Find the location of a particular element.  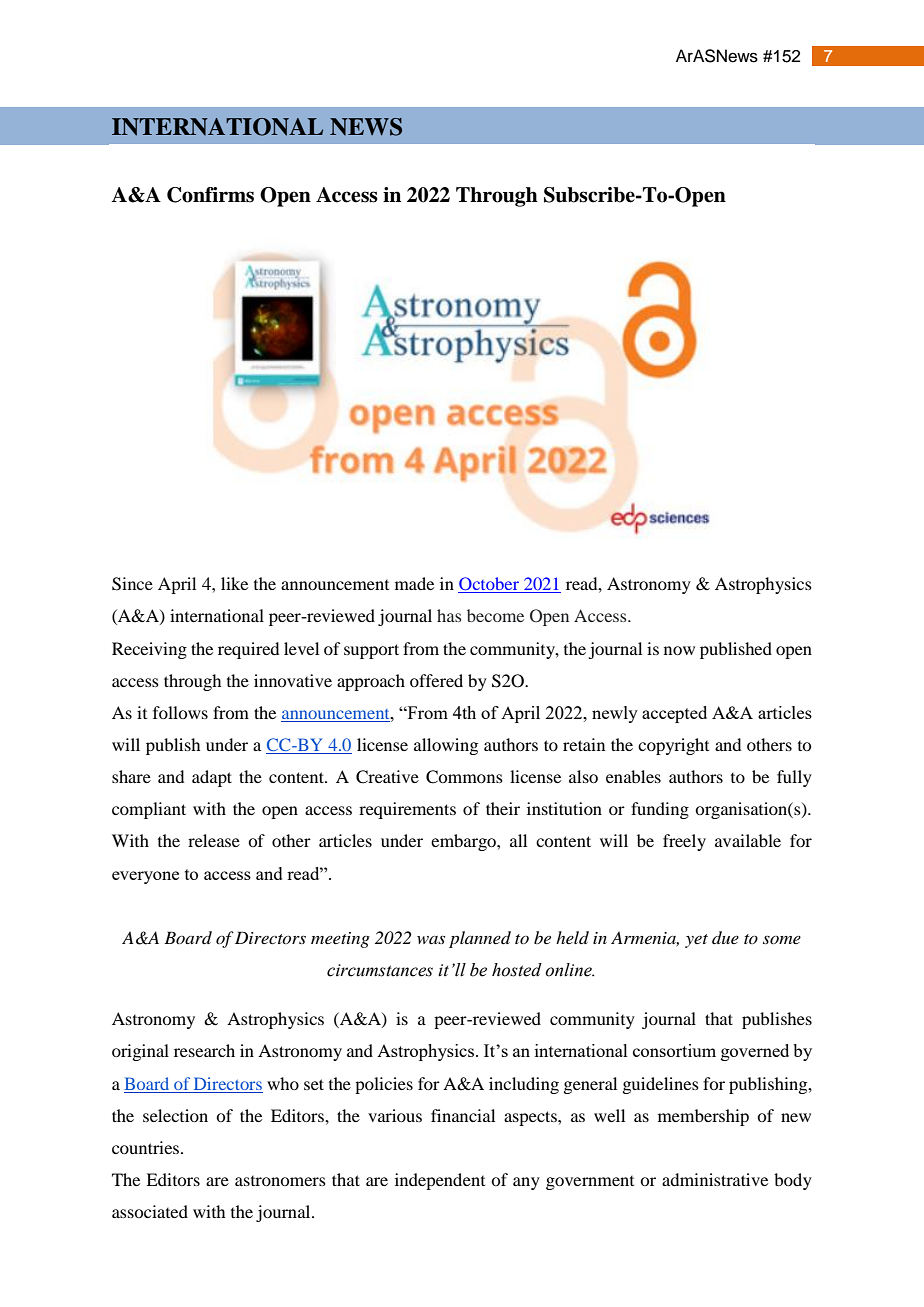

October is located at coordinates (489, 585).
